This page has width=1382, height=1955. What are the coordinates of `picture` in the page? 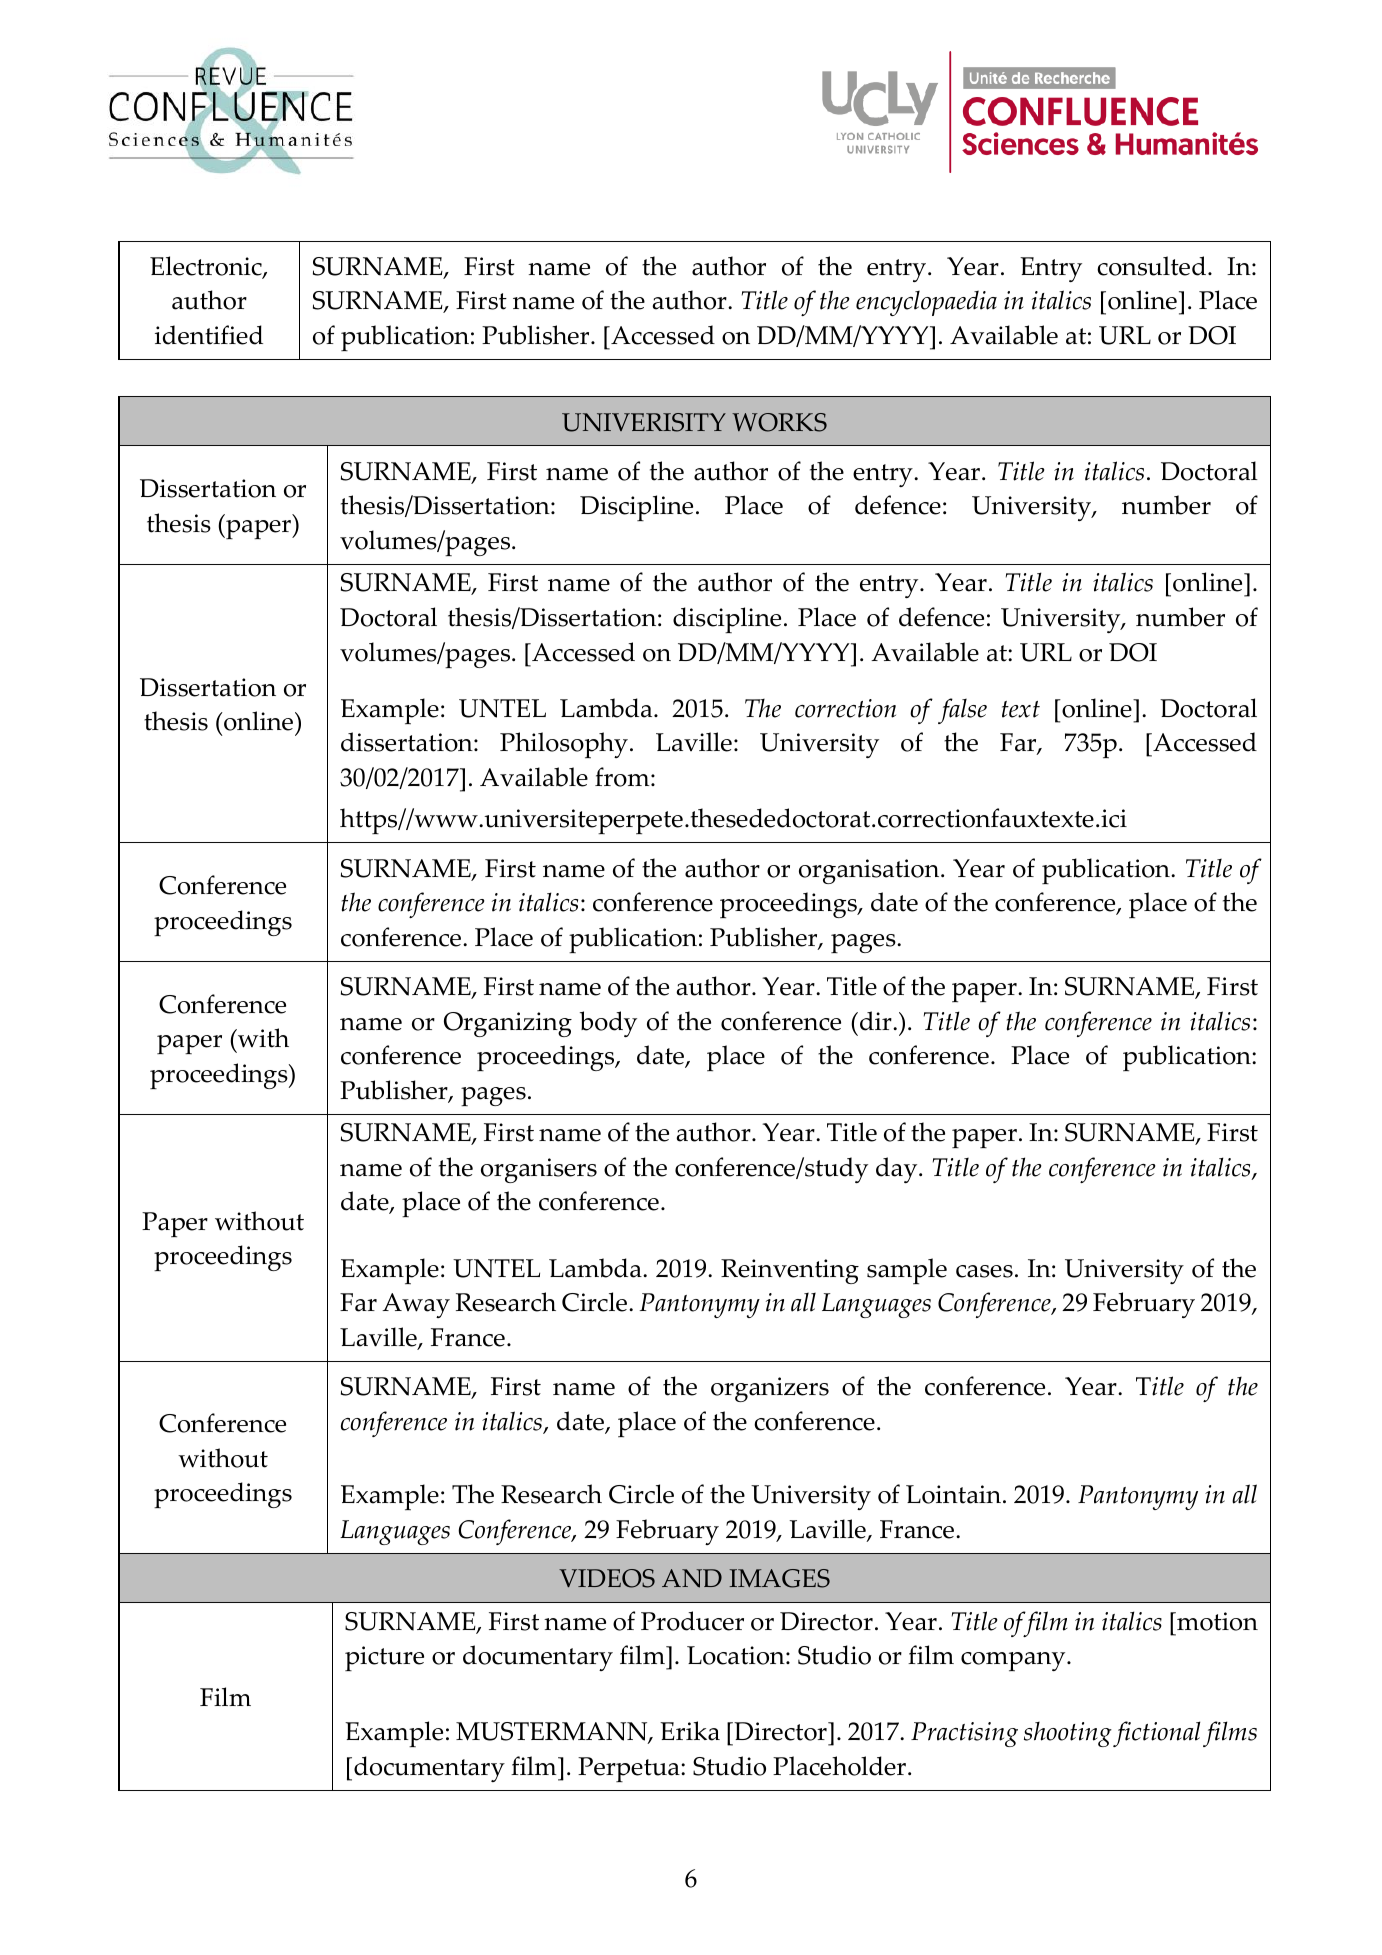 It's located at (384, 1658).
